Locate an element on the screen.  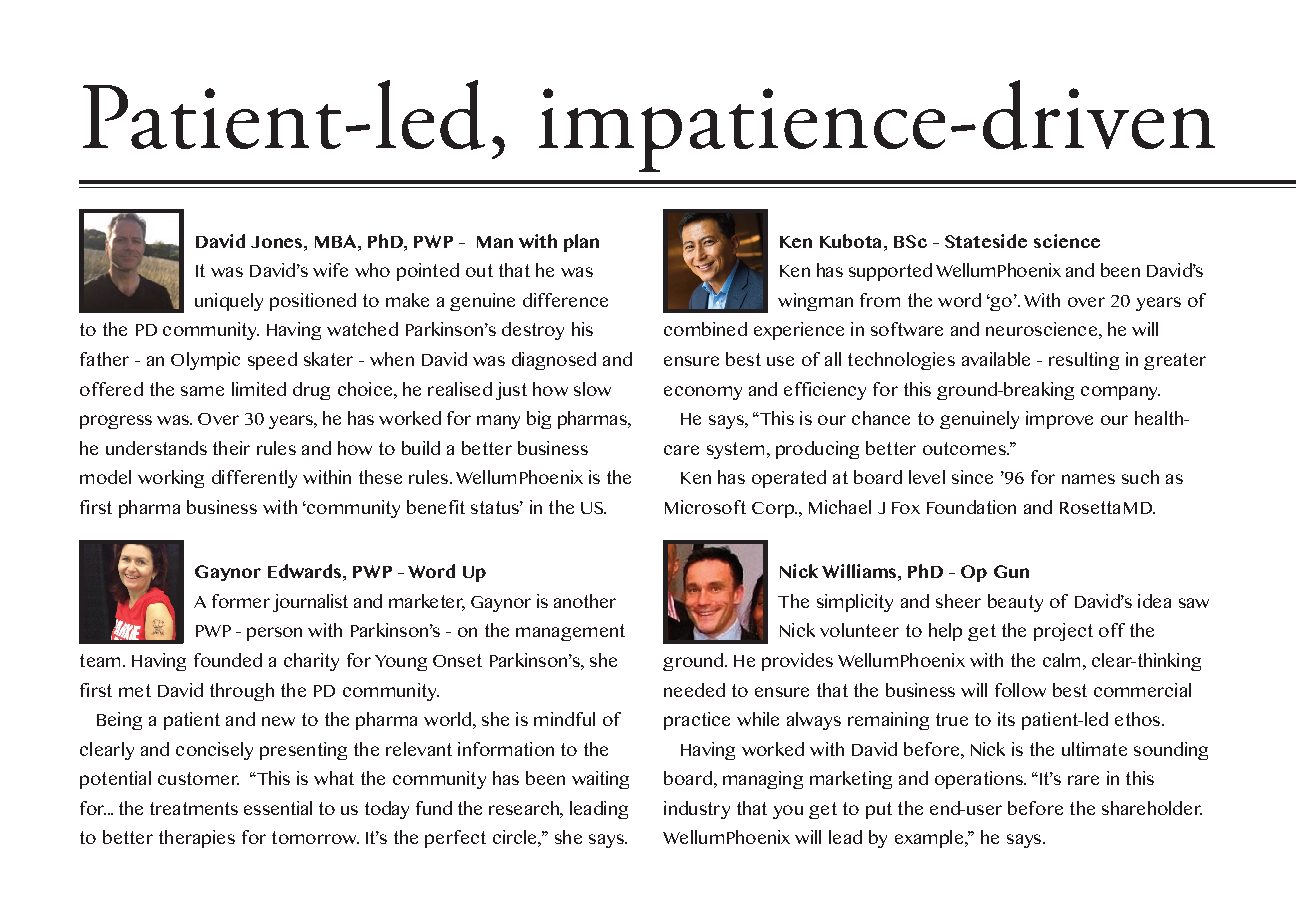
Jones is located at coordinates (278, 242).
